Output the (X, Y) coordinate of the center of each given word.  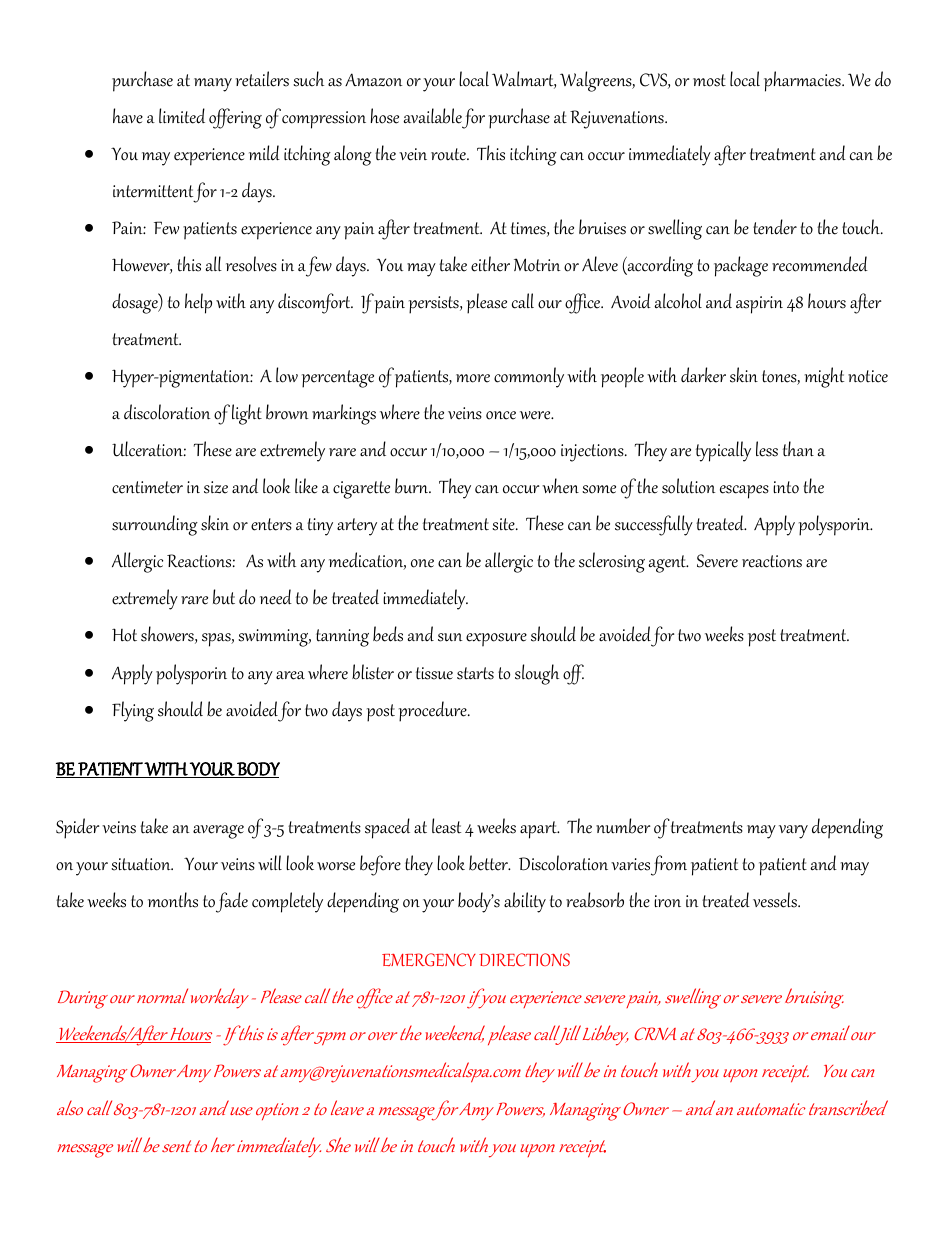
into (786, 487)
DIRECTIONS (524, 960)
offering (235, 118)
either (490, 264)
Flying (133, 711)
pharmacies (803, 81)
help (198, 303)
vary (793, 832)
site (504, 524)
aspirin (759, 305)
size (216, 487)
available (433, 116)
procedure (434, 711)
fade (232, 902)
